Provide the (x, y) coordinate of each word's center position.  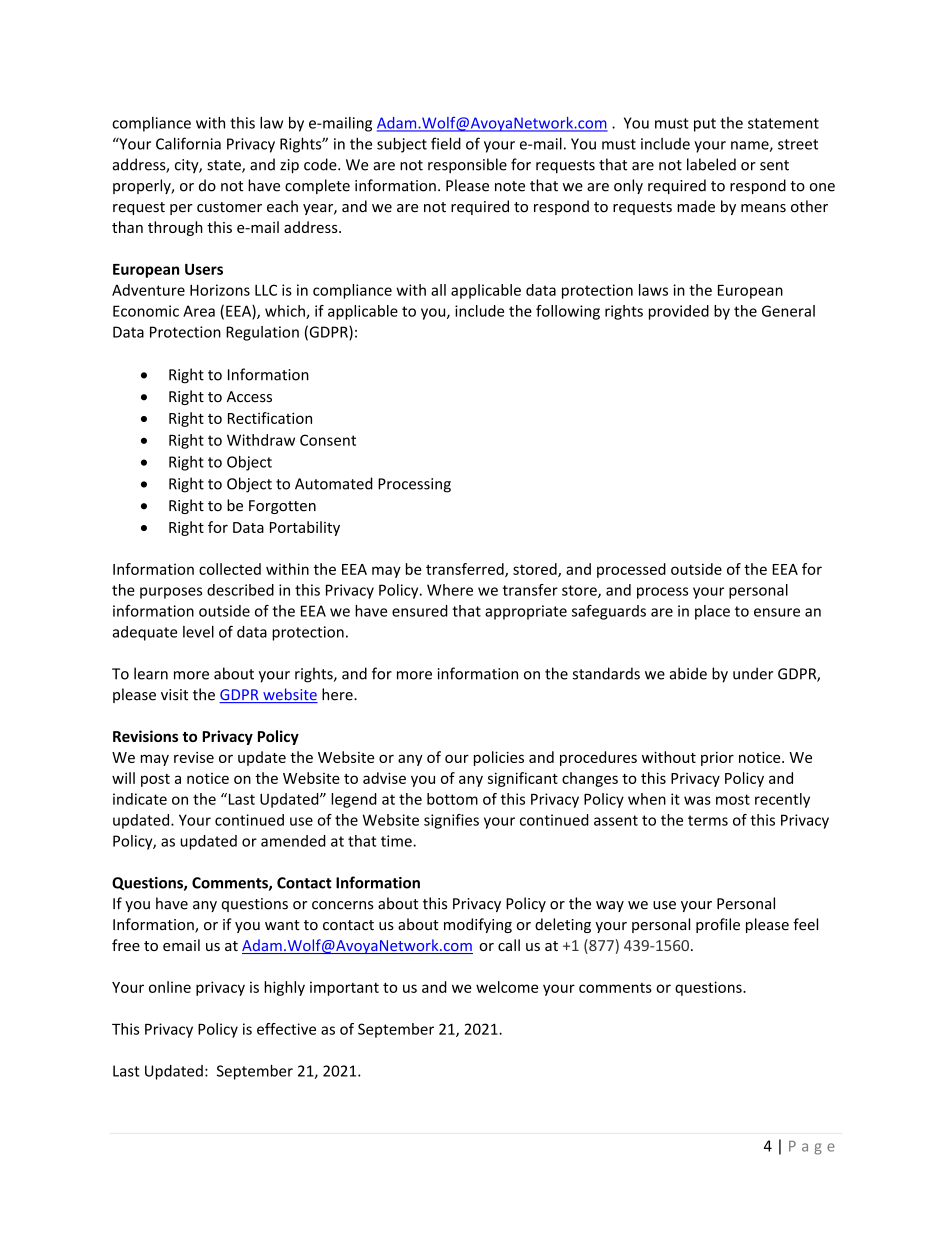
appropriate (526, 612)
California (188, 143)
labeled (711, 164)
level (198, 632)
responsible (467, 165)
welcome (507, 987)
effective (286, 1029)
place (712, 612)
